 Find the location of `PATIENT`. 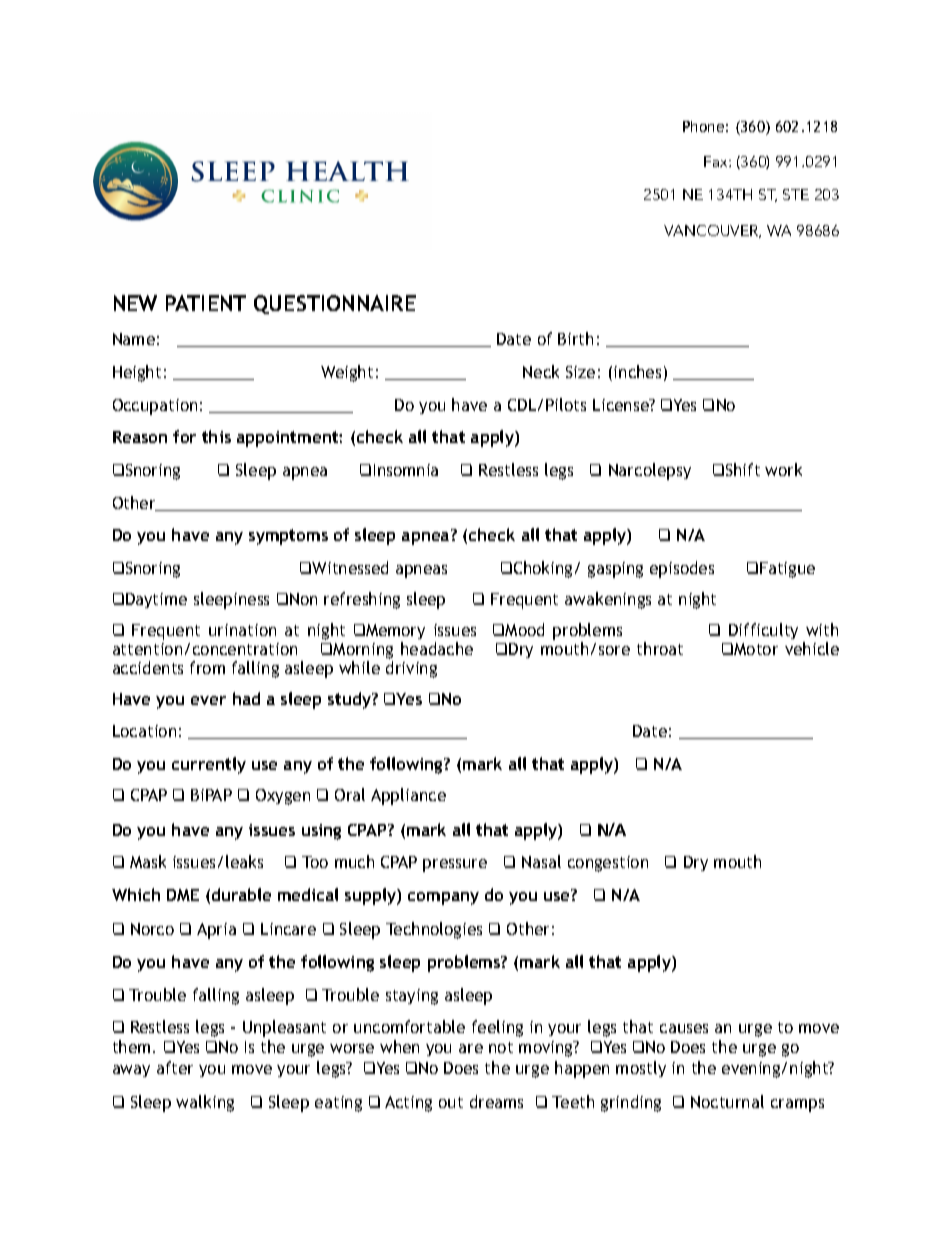

PATIENT is located at coordinates (206, 303).
